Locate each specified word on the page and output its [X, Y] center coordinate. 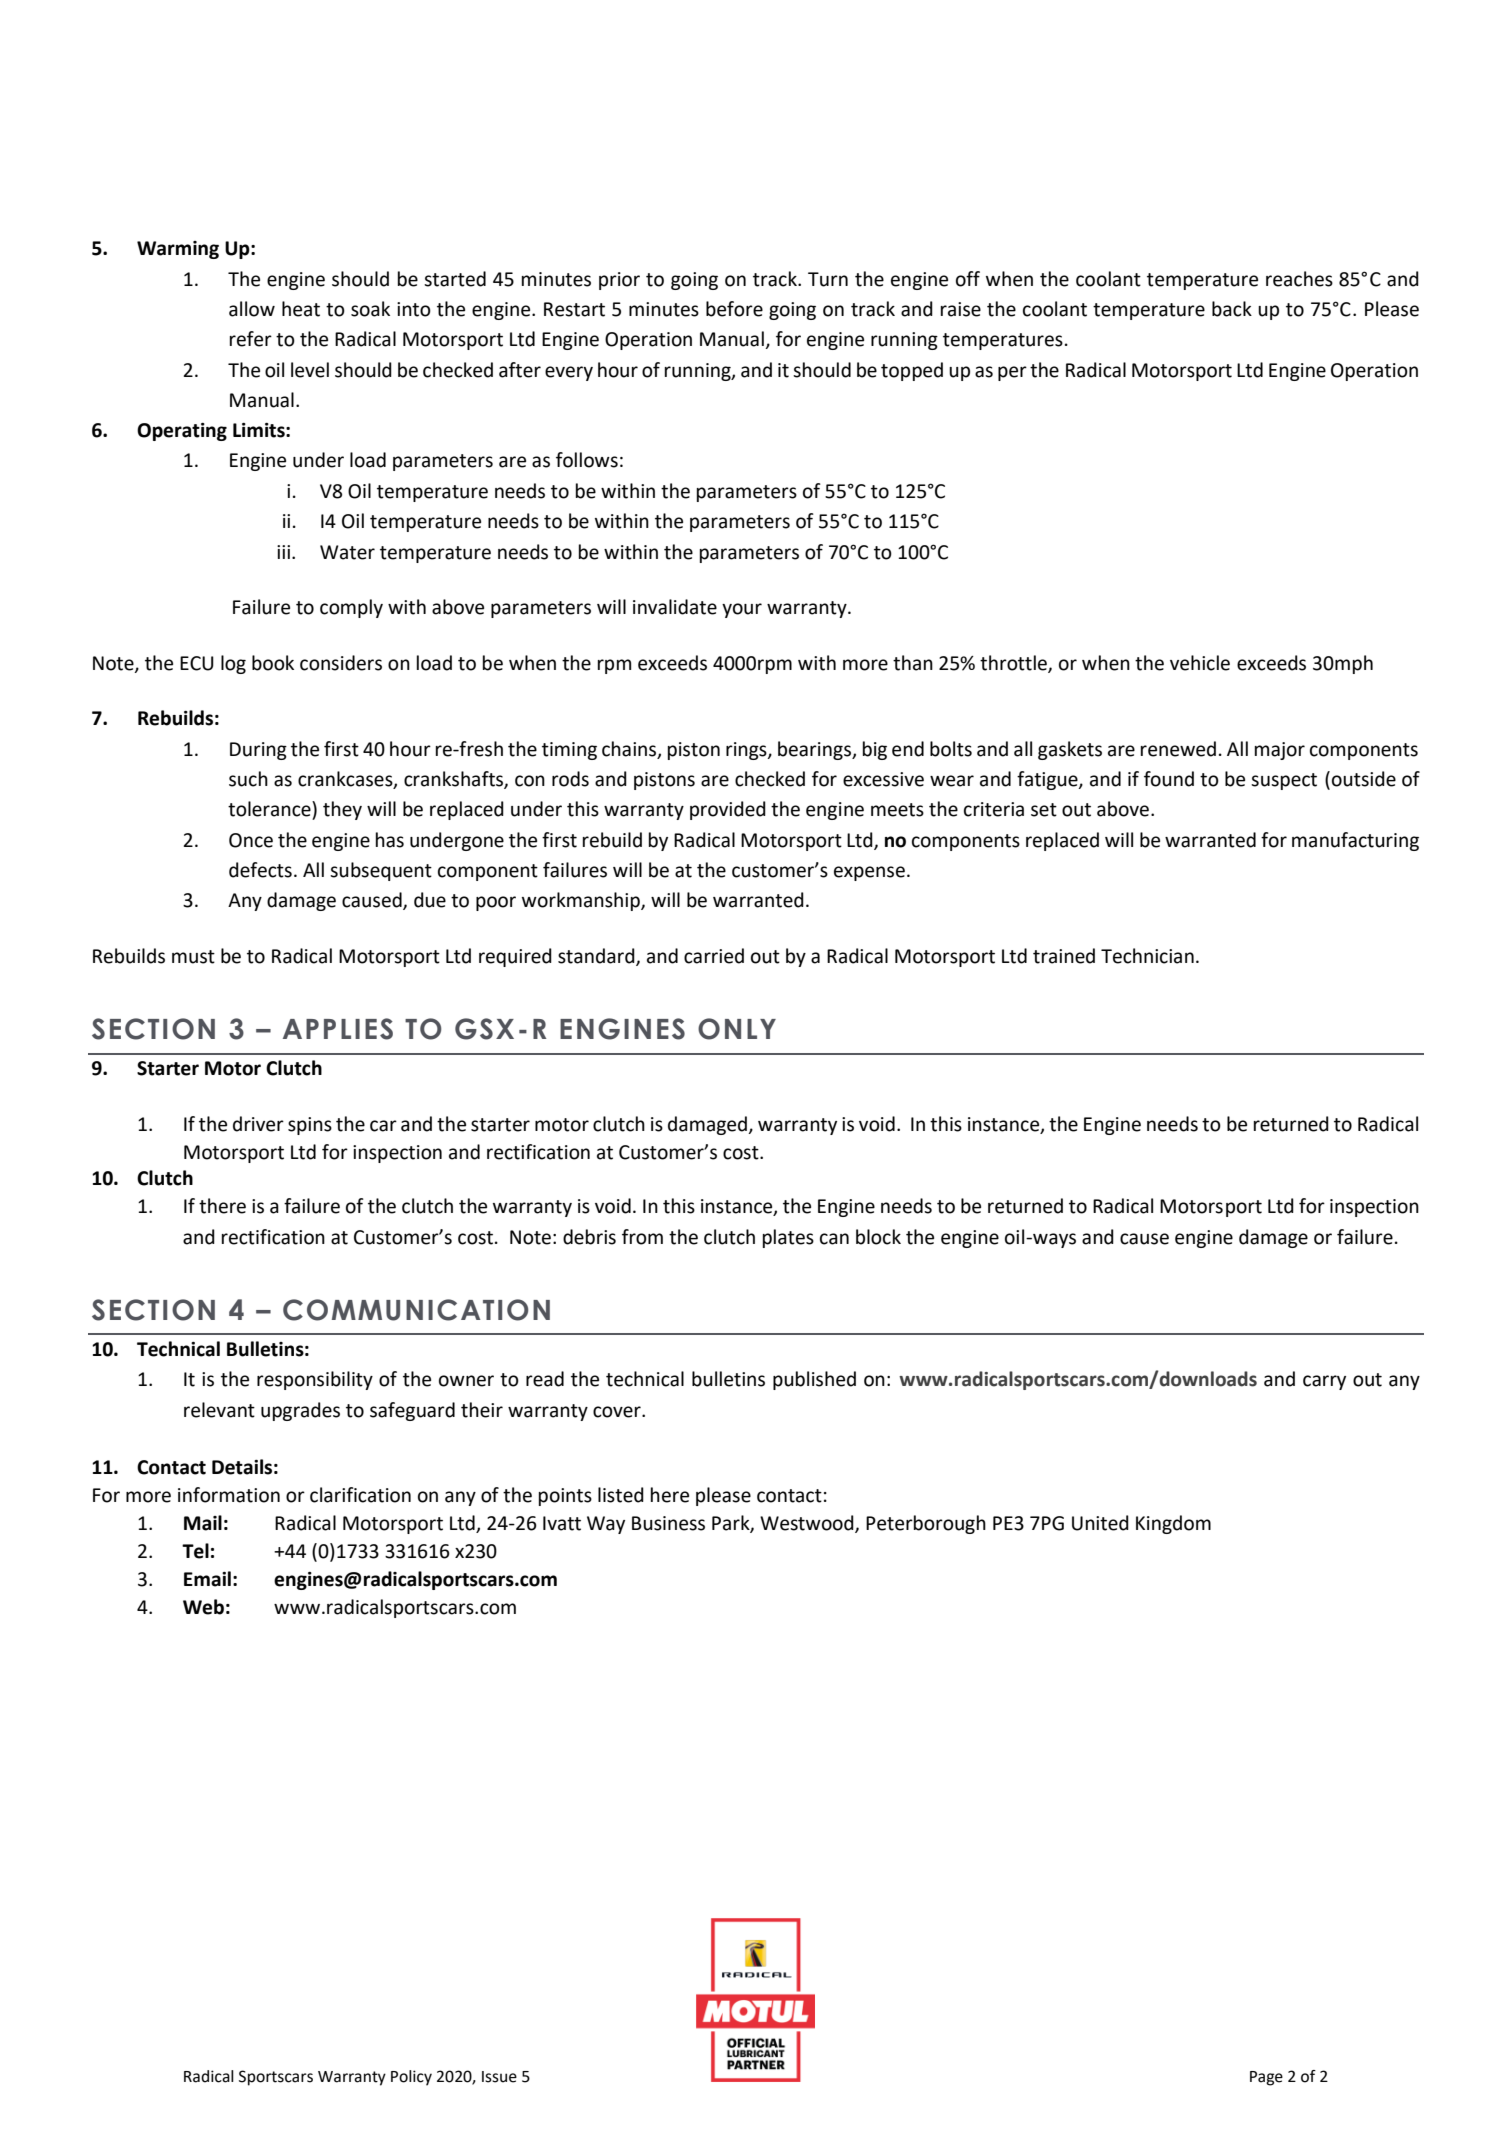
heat [301, 309]
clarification [360, 1495]
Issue [499, 2077]
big [875, 750]
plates [788, 1238]
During [258, 751]
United [1100, 1523]
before [734, 309]
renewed [1178, 749]
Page [1266, 2078]
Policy [411, 2078]
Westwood [808, 1524]
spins [310, 1126]
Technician [1147, 956]
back [1232, 309]
